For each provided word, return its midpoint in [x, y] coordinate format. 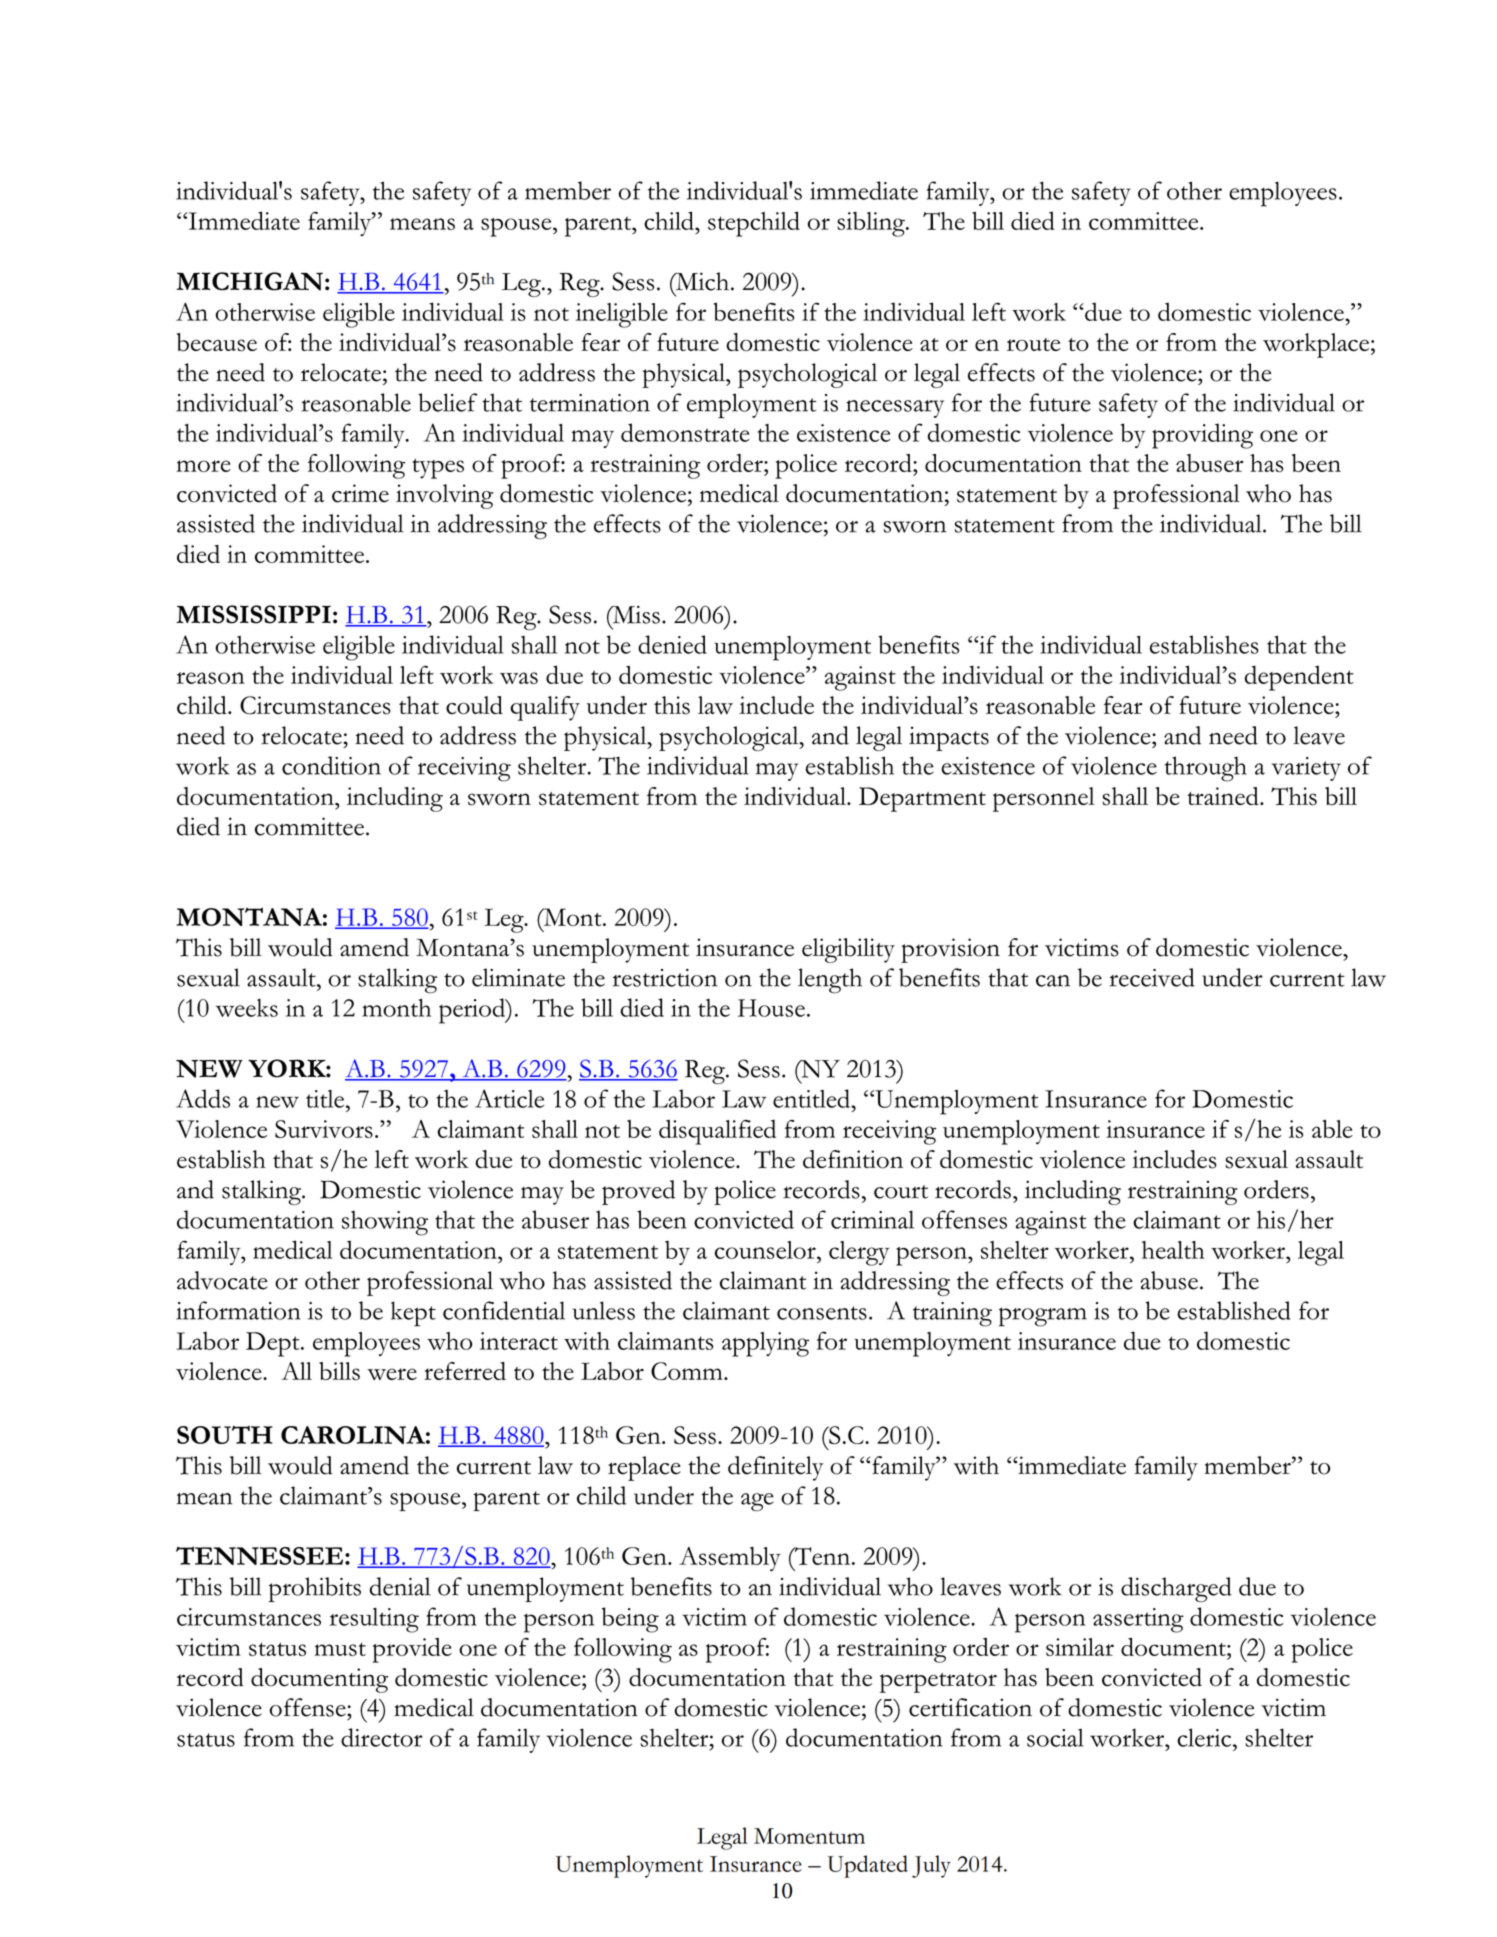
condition [331, 765]
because [217, 342]
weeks [247, 1008]
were [392, 1374]
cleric [1205, 1737]
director [382, 1737]
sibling [872, 224]
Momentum [809, 1836]
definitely [776, 1468]
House [771, 1008]
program [1043, 1317]
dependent [1299, 678]
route [1034, 344]
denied [672, 644]
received [1152, 977]
